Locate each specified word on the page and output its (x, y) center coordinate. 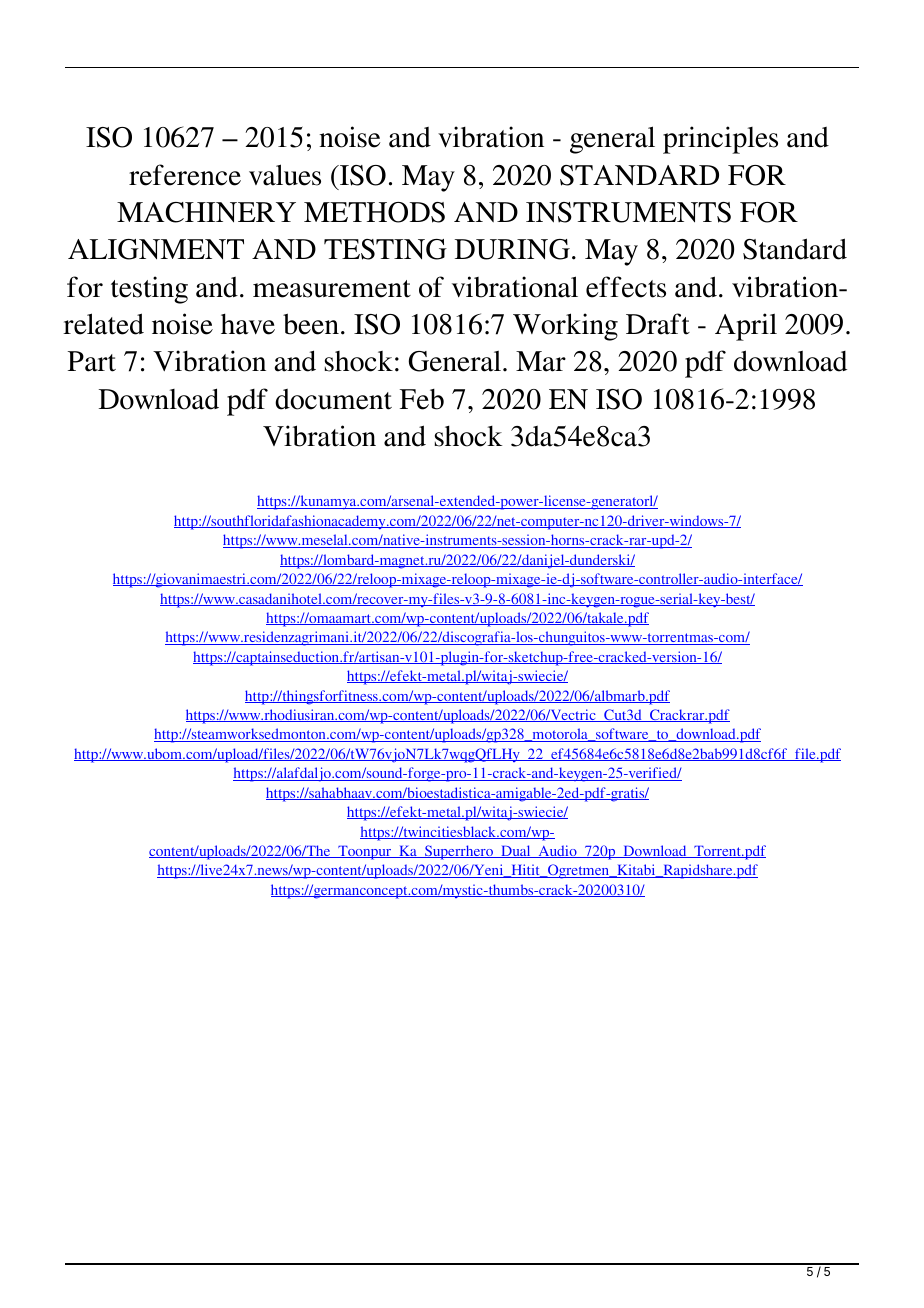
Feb (422, 399)
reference (185, 175)
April (746, 327)
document (333, 399)
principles (720, 140)
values (285, 175)
